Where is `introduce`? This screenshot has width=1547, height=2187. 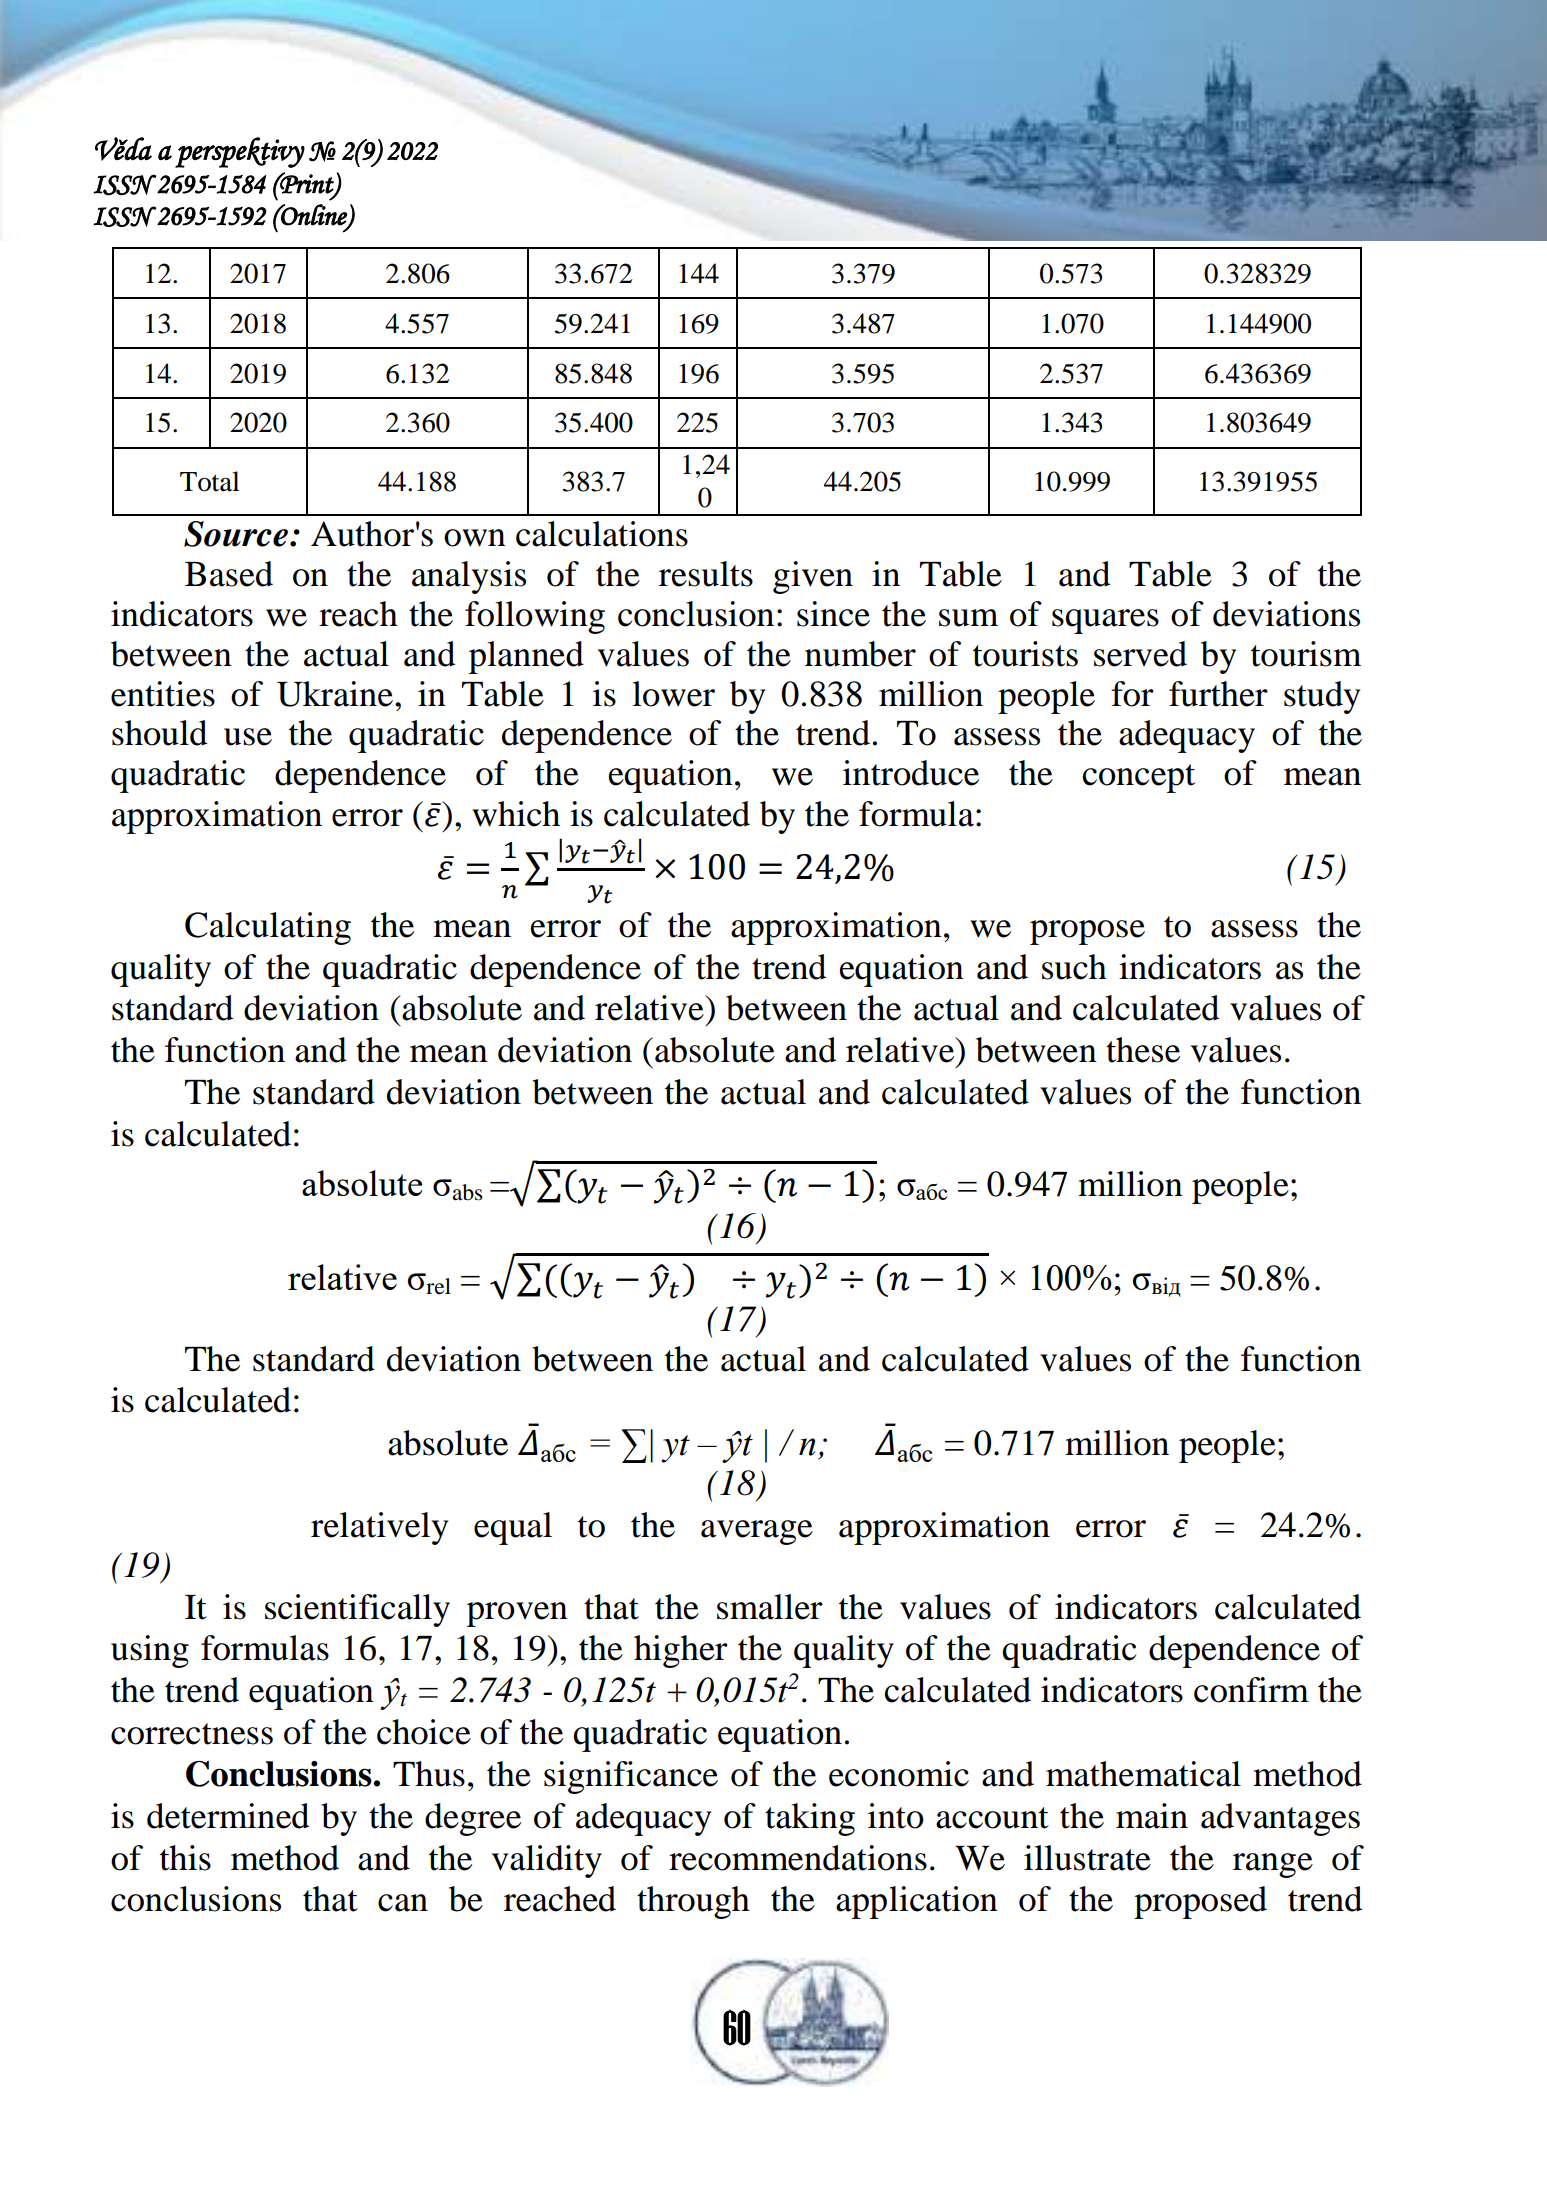 introduce is located at coordinates (911, 773).
